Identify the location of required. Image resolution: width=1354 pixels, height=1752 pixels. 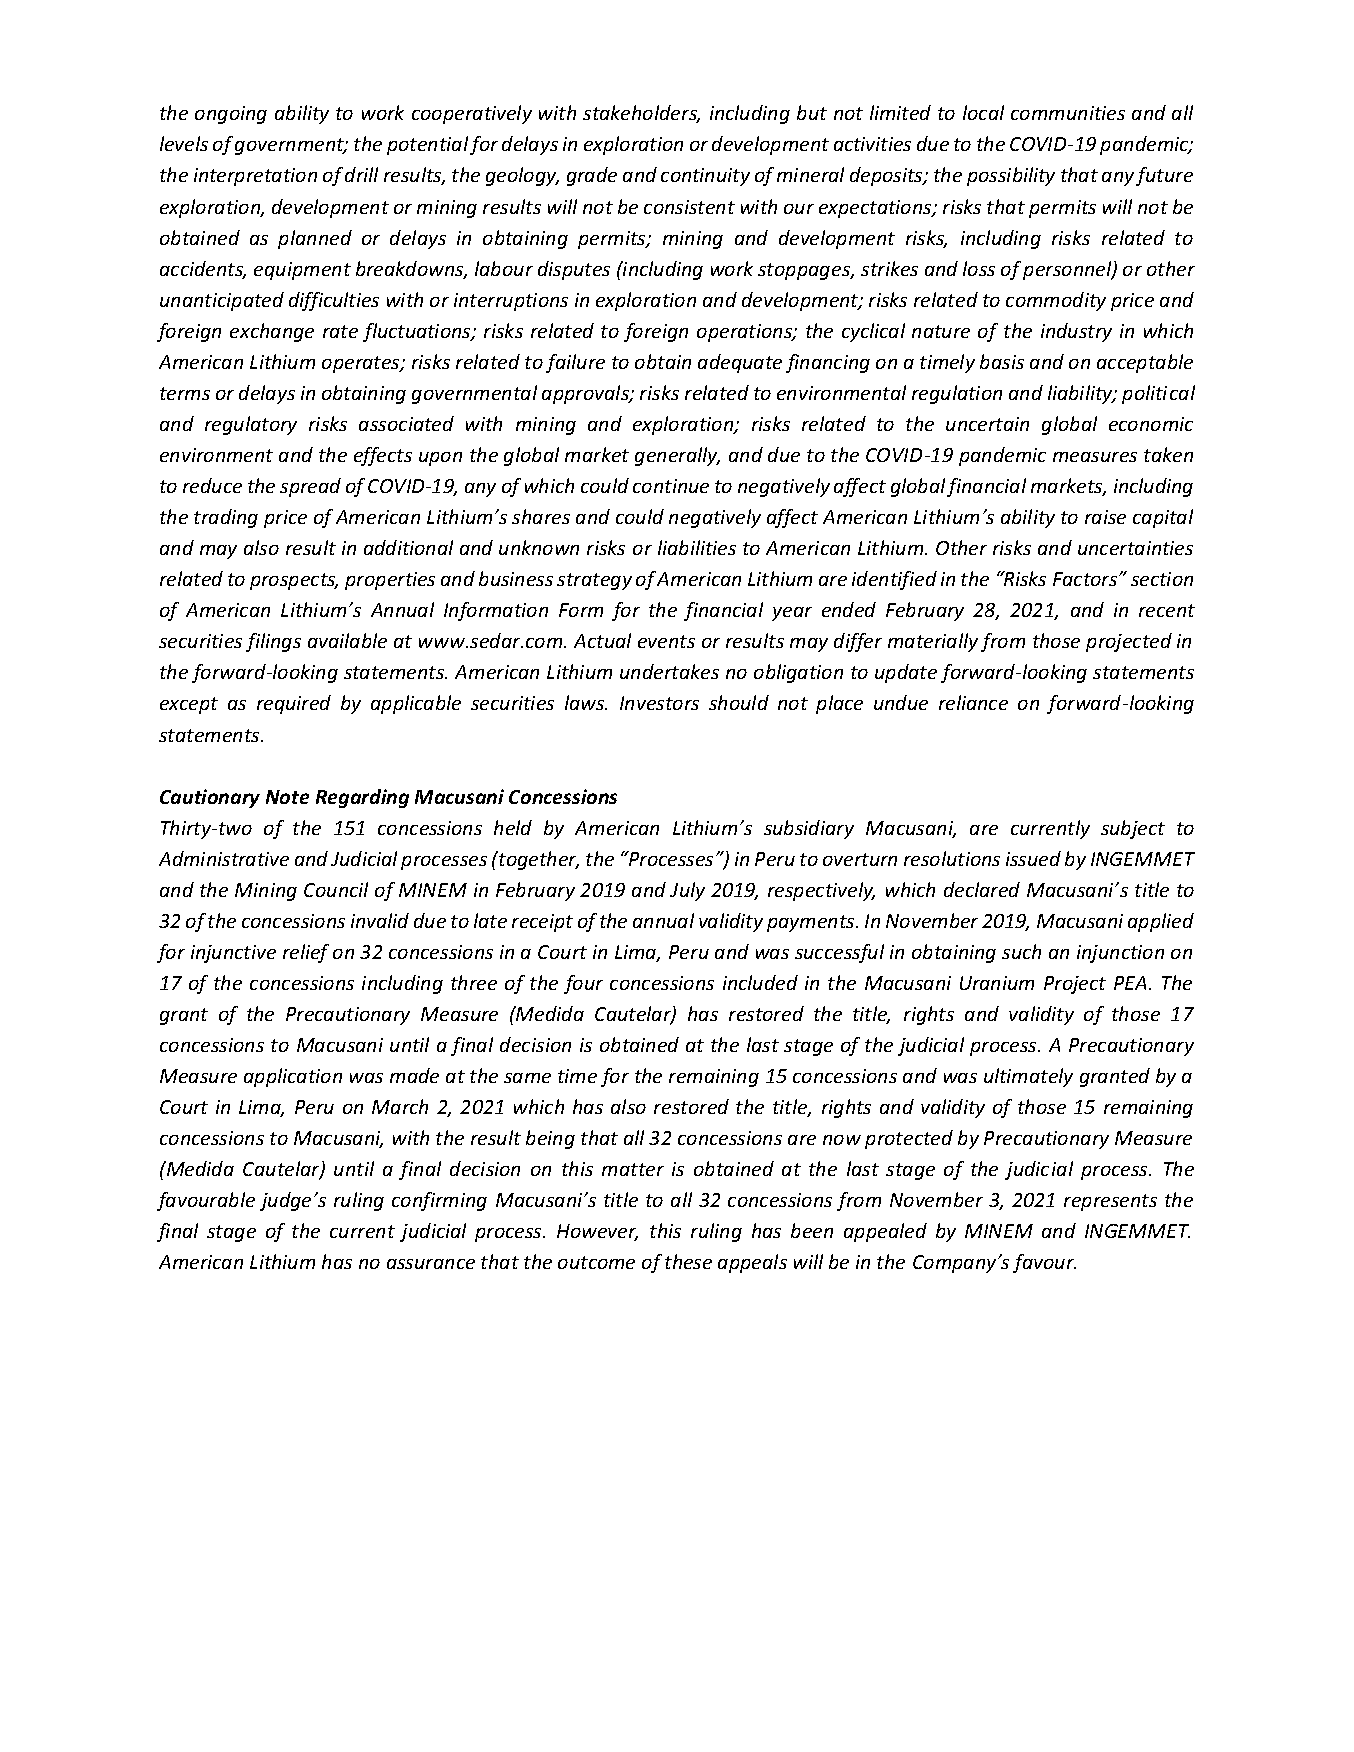
(294, 704).
